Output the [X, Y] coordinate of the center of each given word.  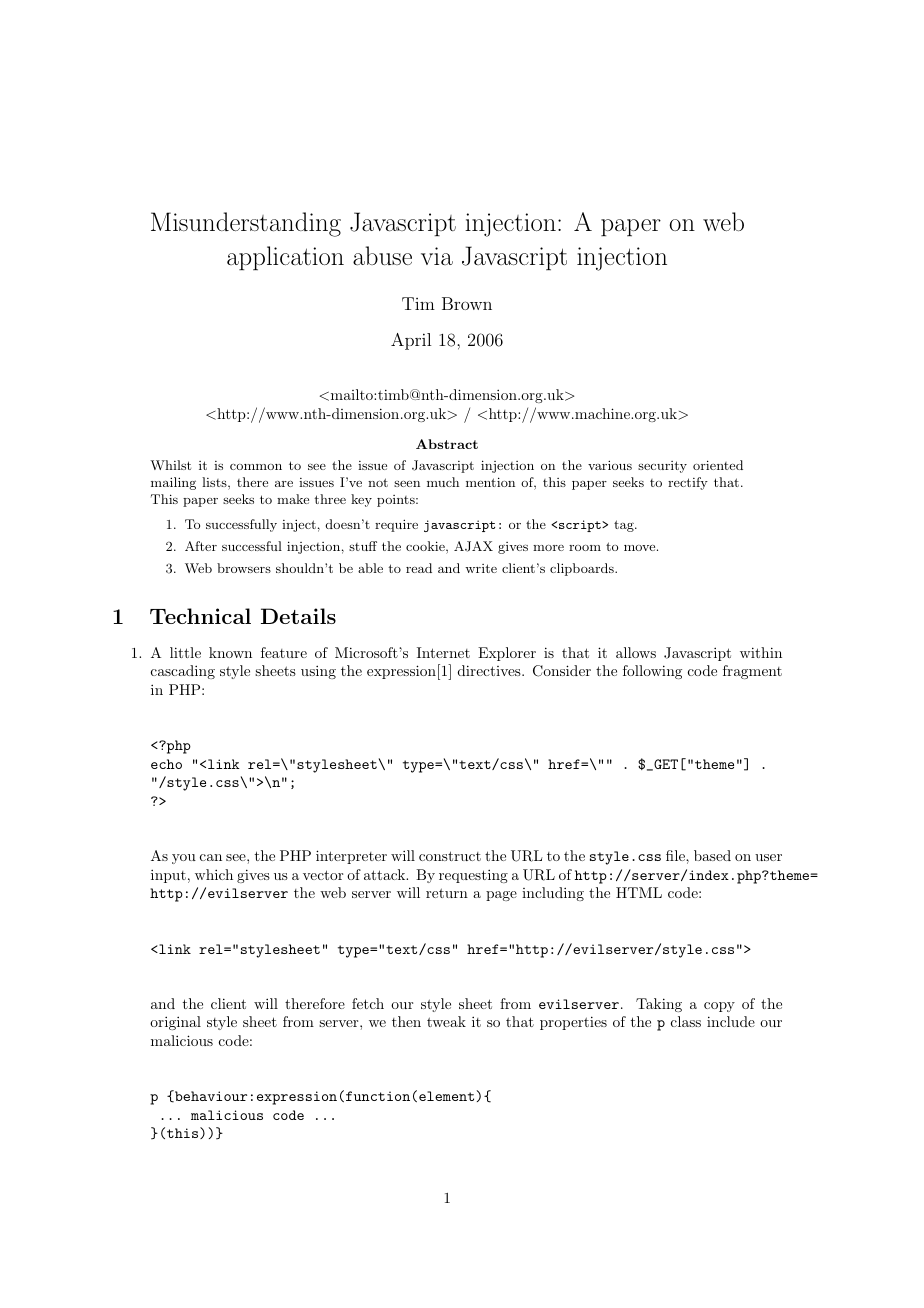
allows [636, 652]
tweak [446, 1021]
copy [719, 1007]
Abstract [447, 444]
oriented [718, 465]
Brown [467, 303]
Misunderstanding [246, 224]
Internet [443, 652]
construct [450, 856]
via [437, 256]
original [175, 1023]
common [256, 467]
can [211, 857]
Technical [200, 616]
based [712, 855]
